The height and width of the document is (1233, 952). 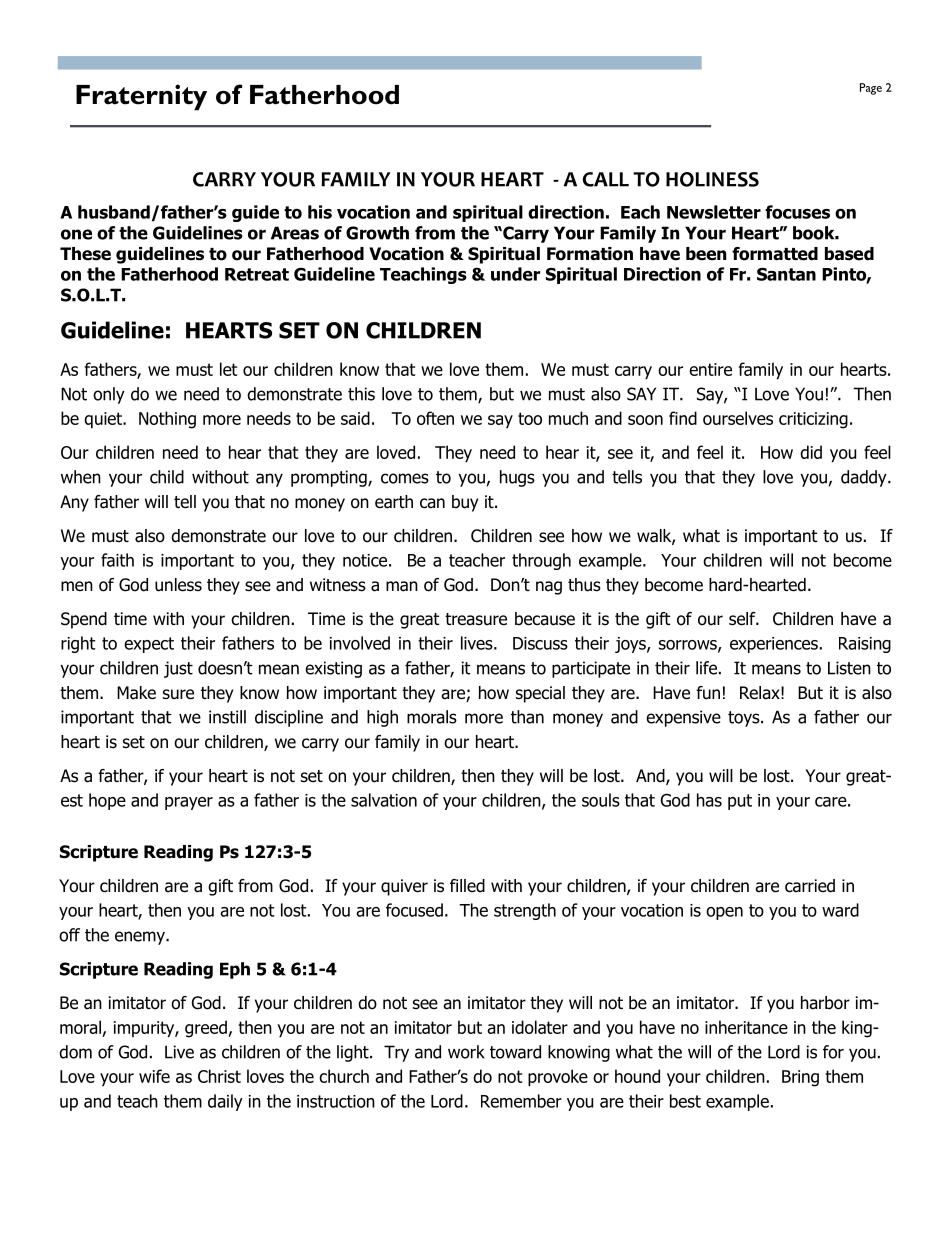 I want to click on man, so click(x=402, y=586).
